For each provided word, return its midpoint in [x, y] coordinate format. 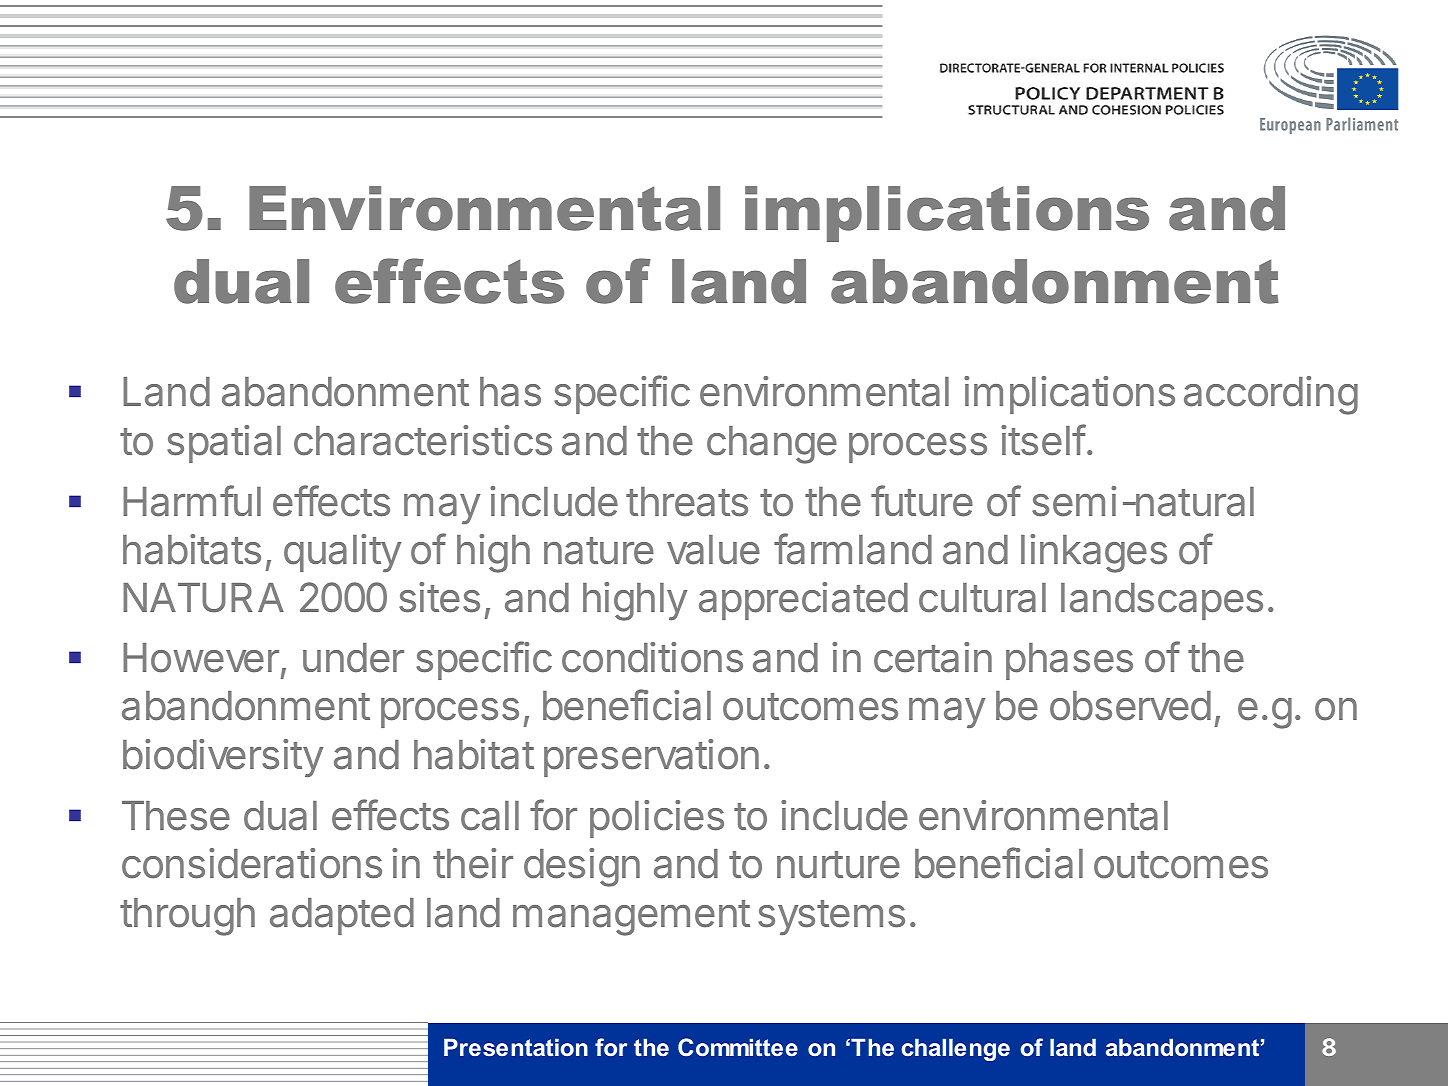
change [772, 445]
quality [342, 553]
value [713, 550]
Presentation [516, 1047]
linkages [1094, 553]
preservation [651, 758]
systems [831, 917]
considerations [252, 863]
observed [1130, 706]
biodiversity [223, 758]
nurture [838, 865]
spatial [224, 444]
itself [1043, 440]
